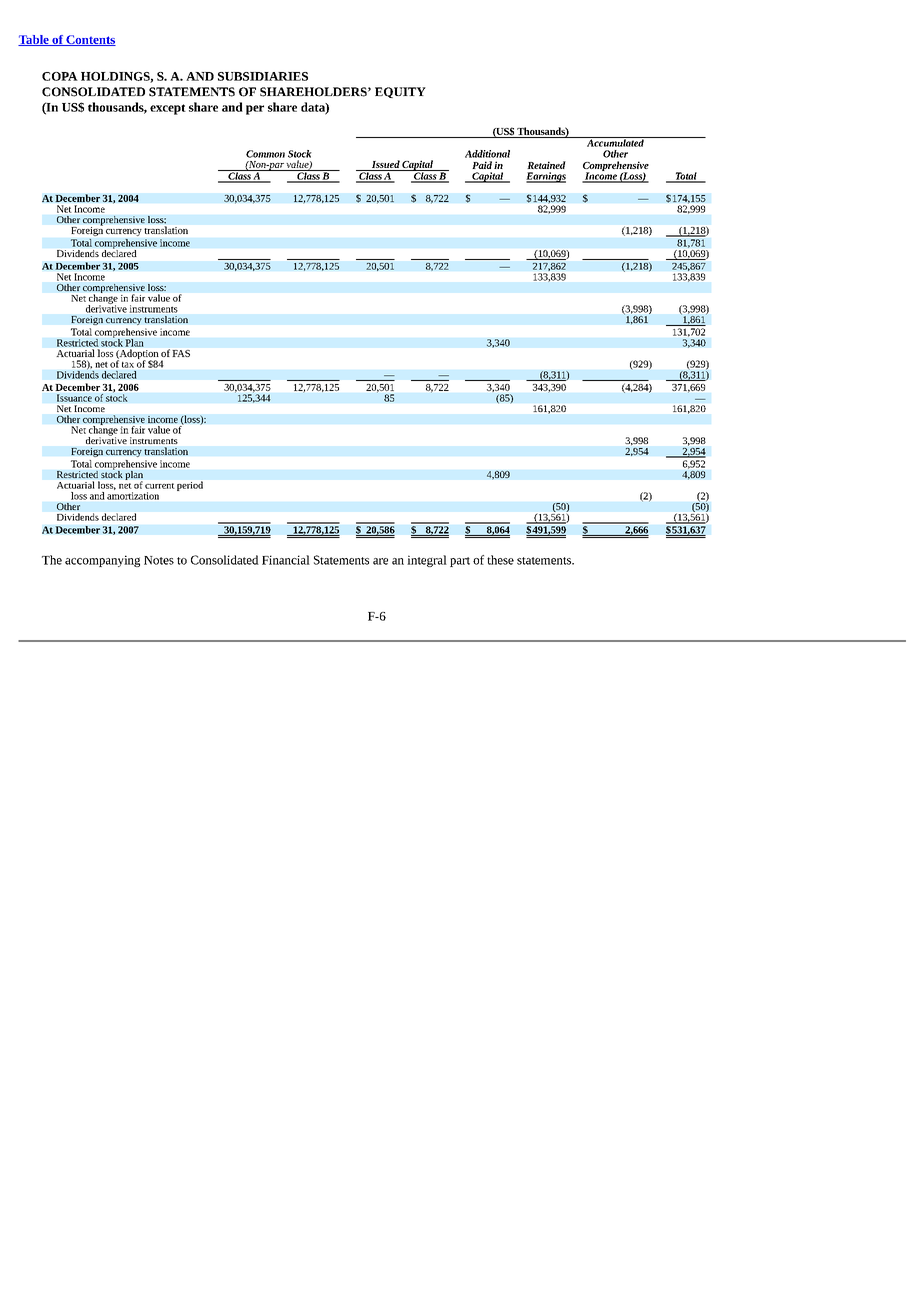 The image size is (924, 1308). What do you see at coordinates (74, 398) in the page?
I see `Issuance` at bounding box center [74, 398].
